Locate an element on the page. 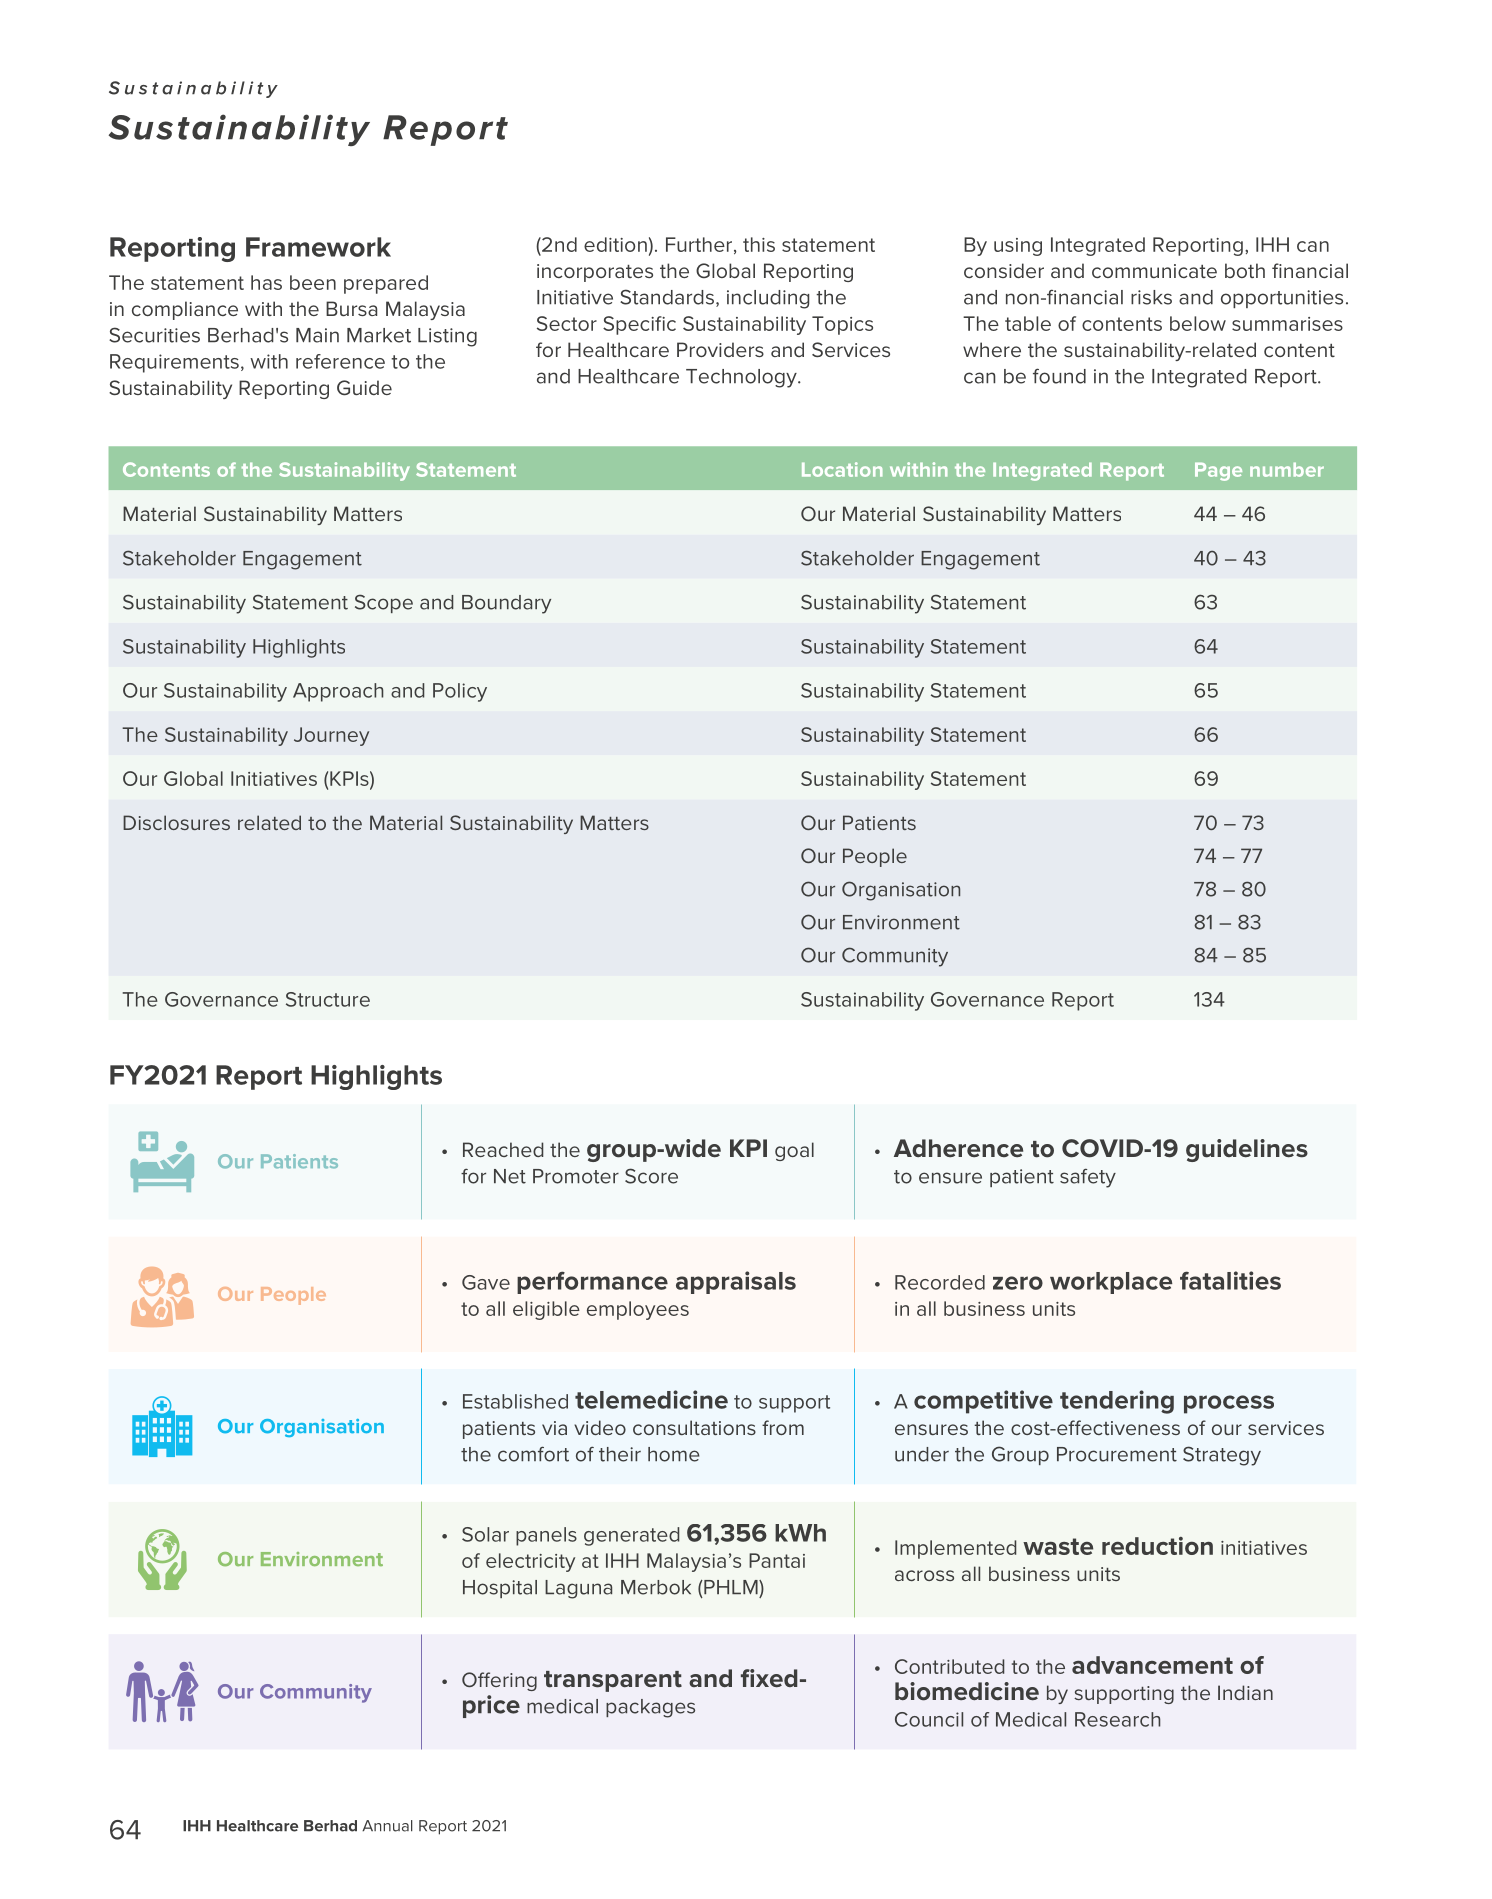 The width and height of the page is (1492, 1899). Structure is located at coordinates (328, 999).
